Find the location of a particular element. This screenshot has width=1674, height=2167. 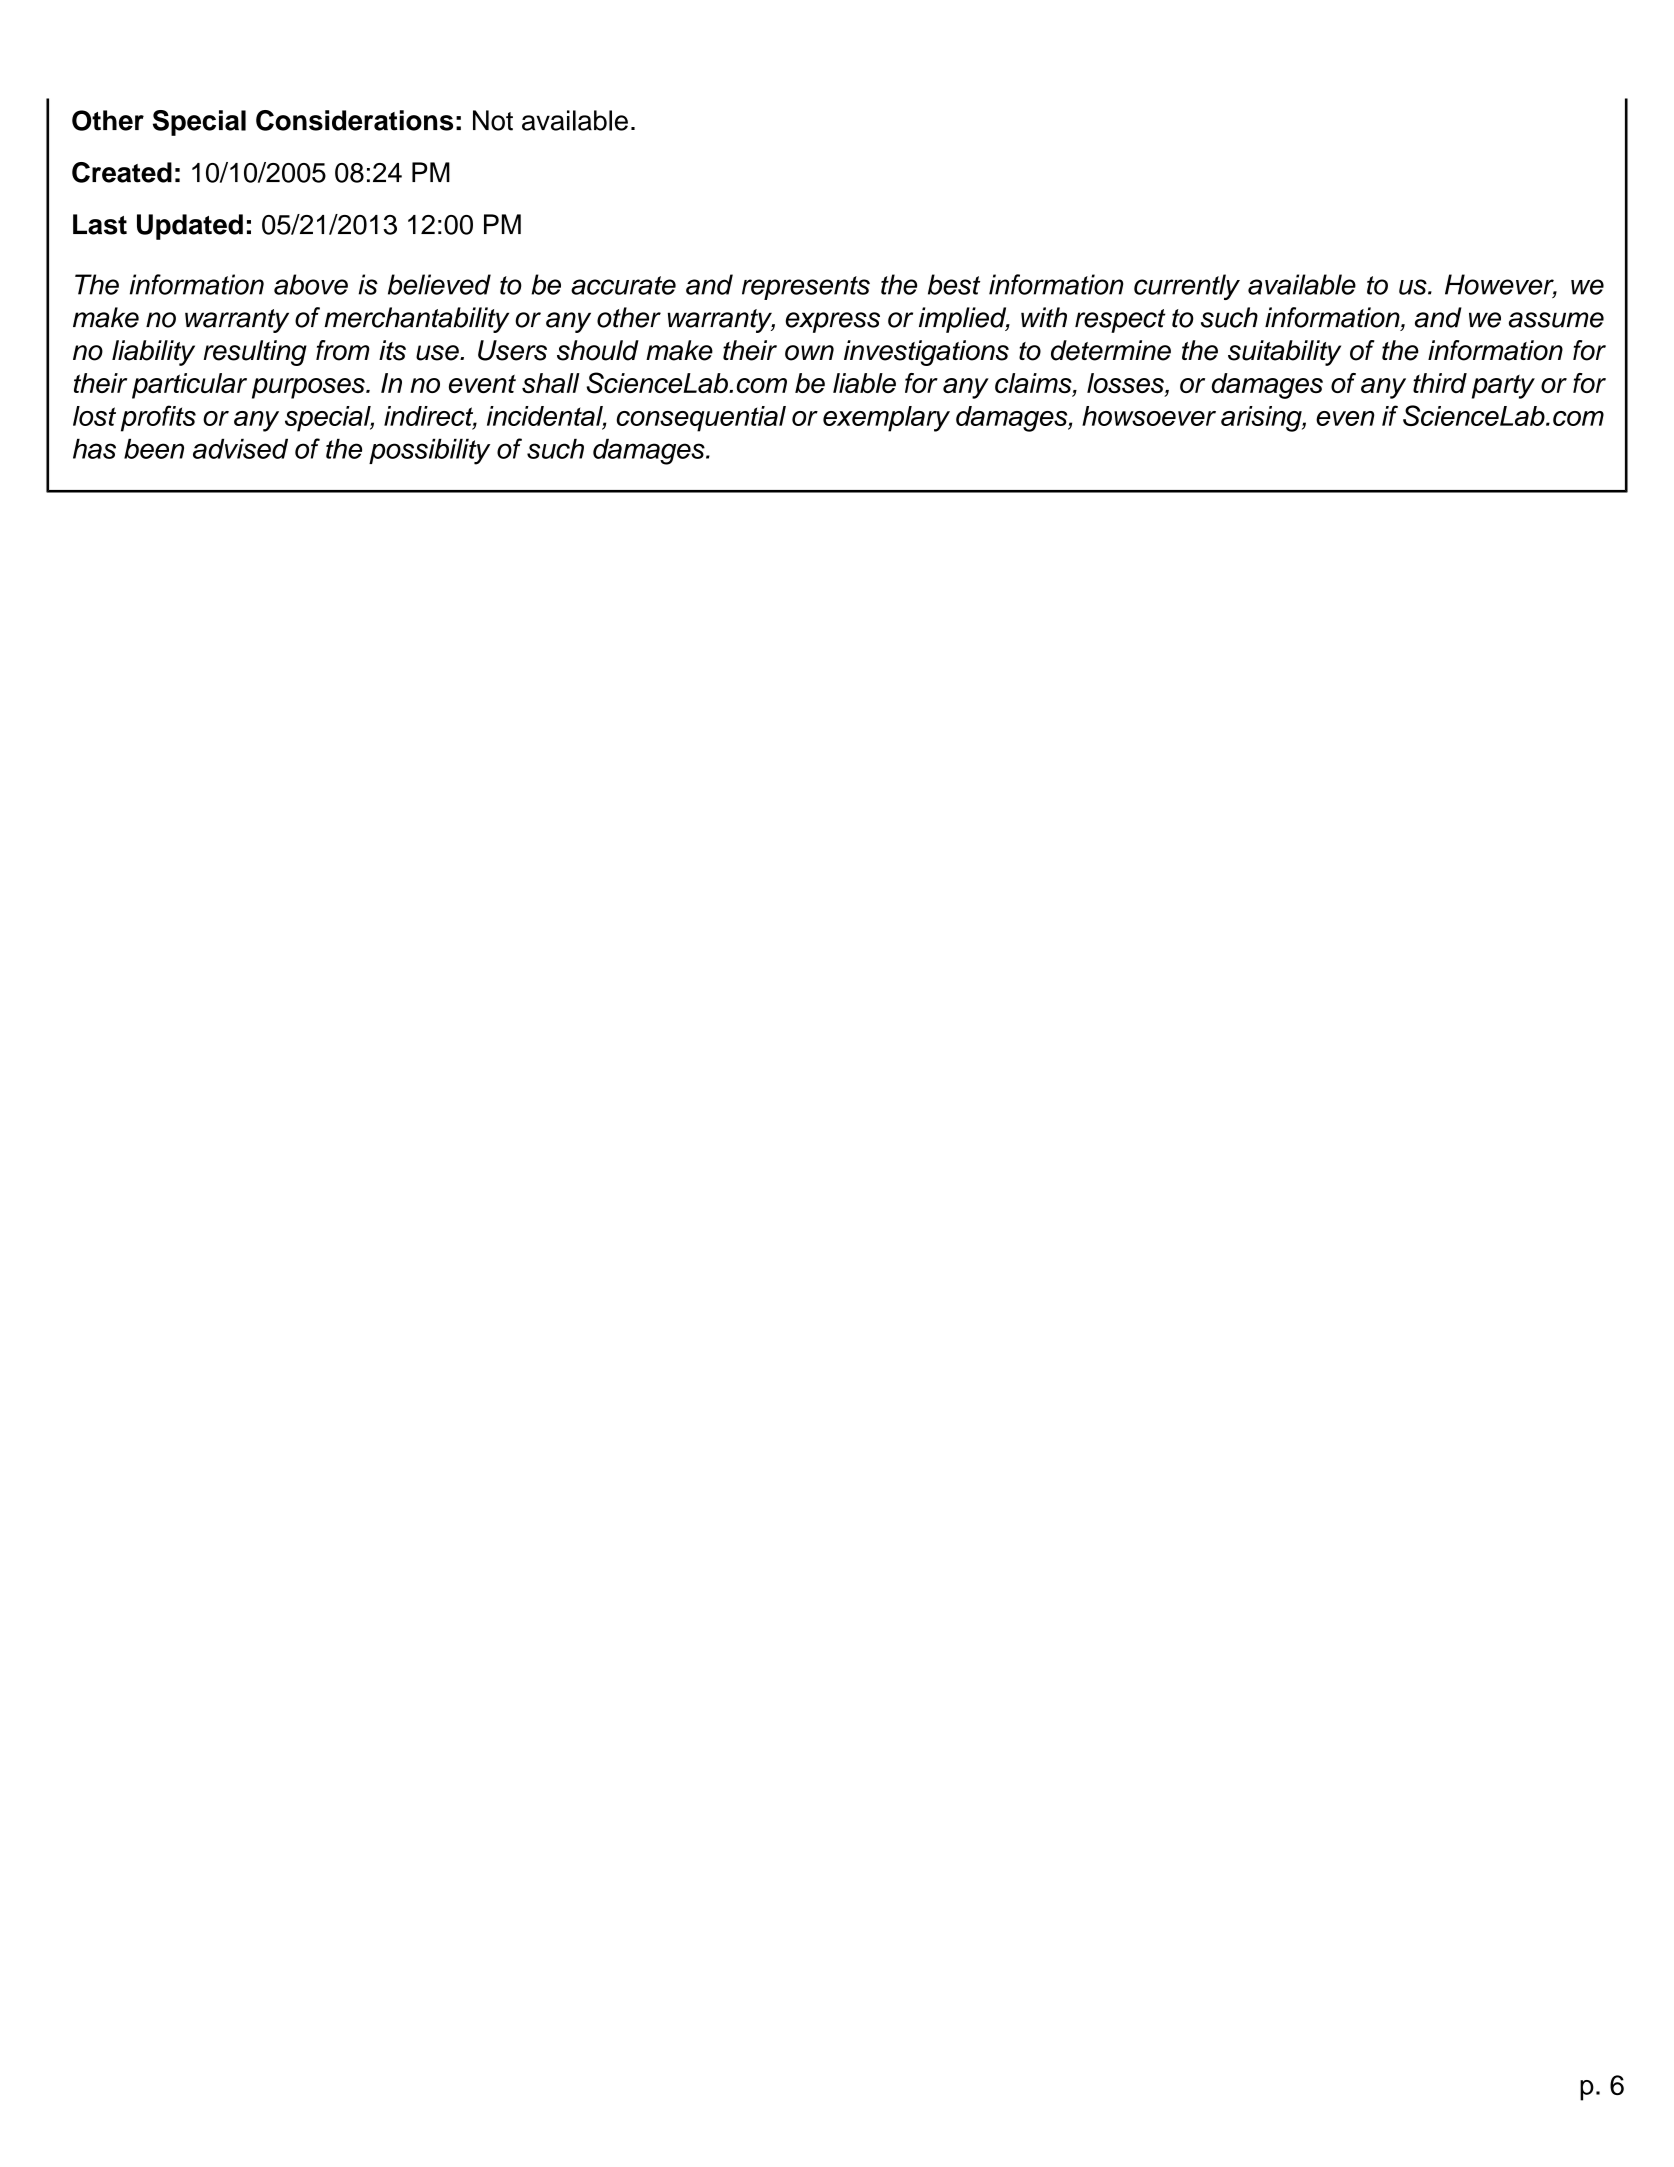

own is located at coordinates (809, 353).
